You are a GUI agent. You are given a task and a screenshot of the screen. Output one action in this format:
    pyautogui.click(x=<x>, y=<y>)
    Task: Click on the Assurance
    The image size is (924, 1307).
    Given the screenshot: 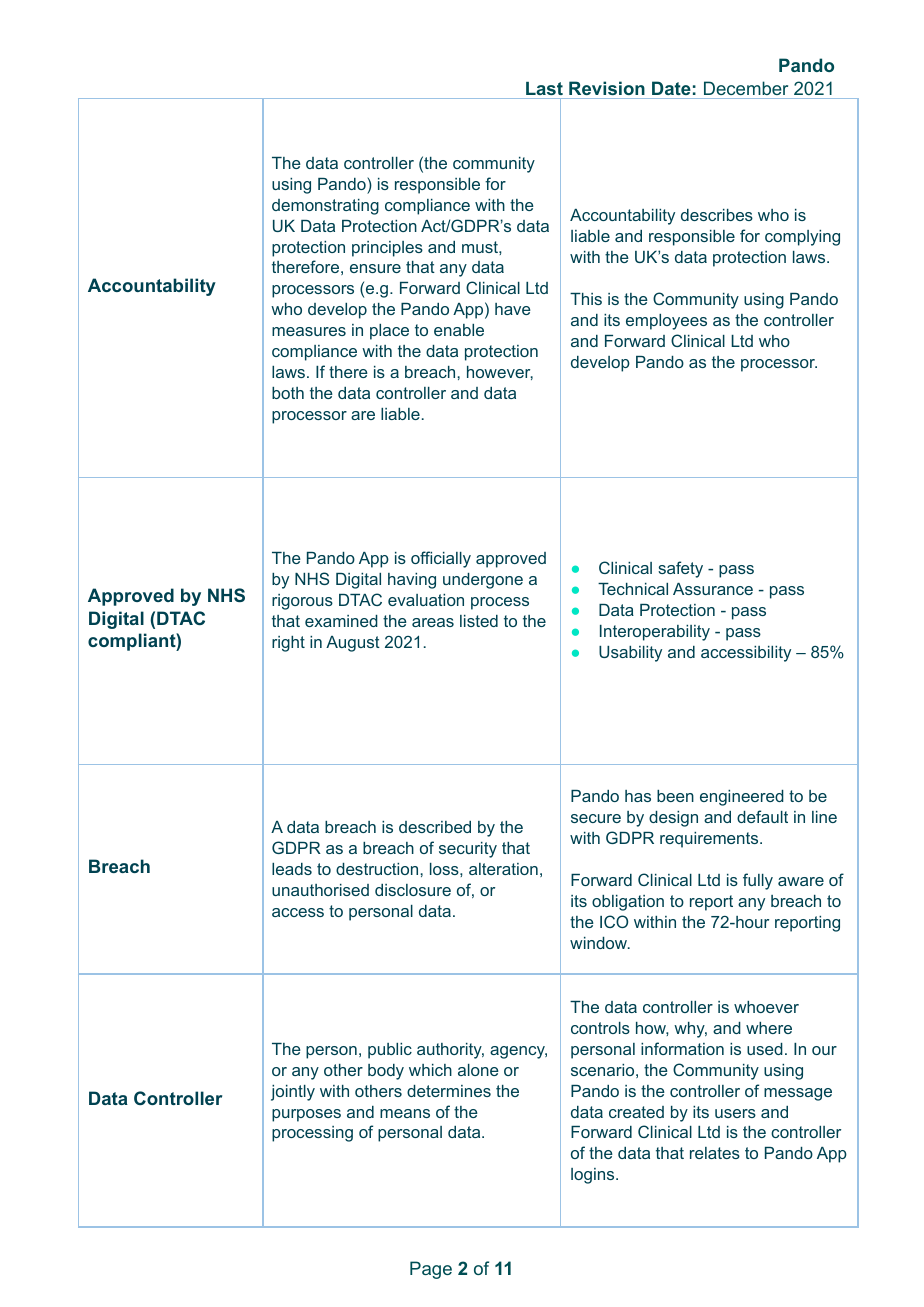 What is the action you would take?
    pyautogui.click(x=713, y=589)
